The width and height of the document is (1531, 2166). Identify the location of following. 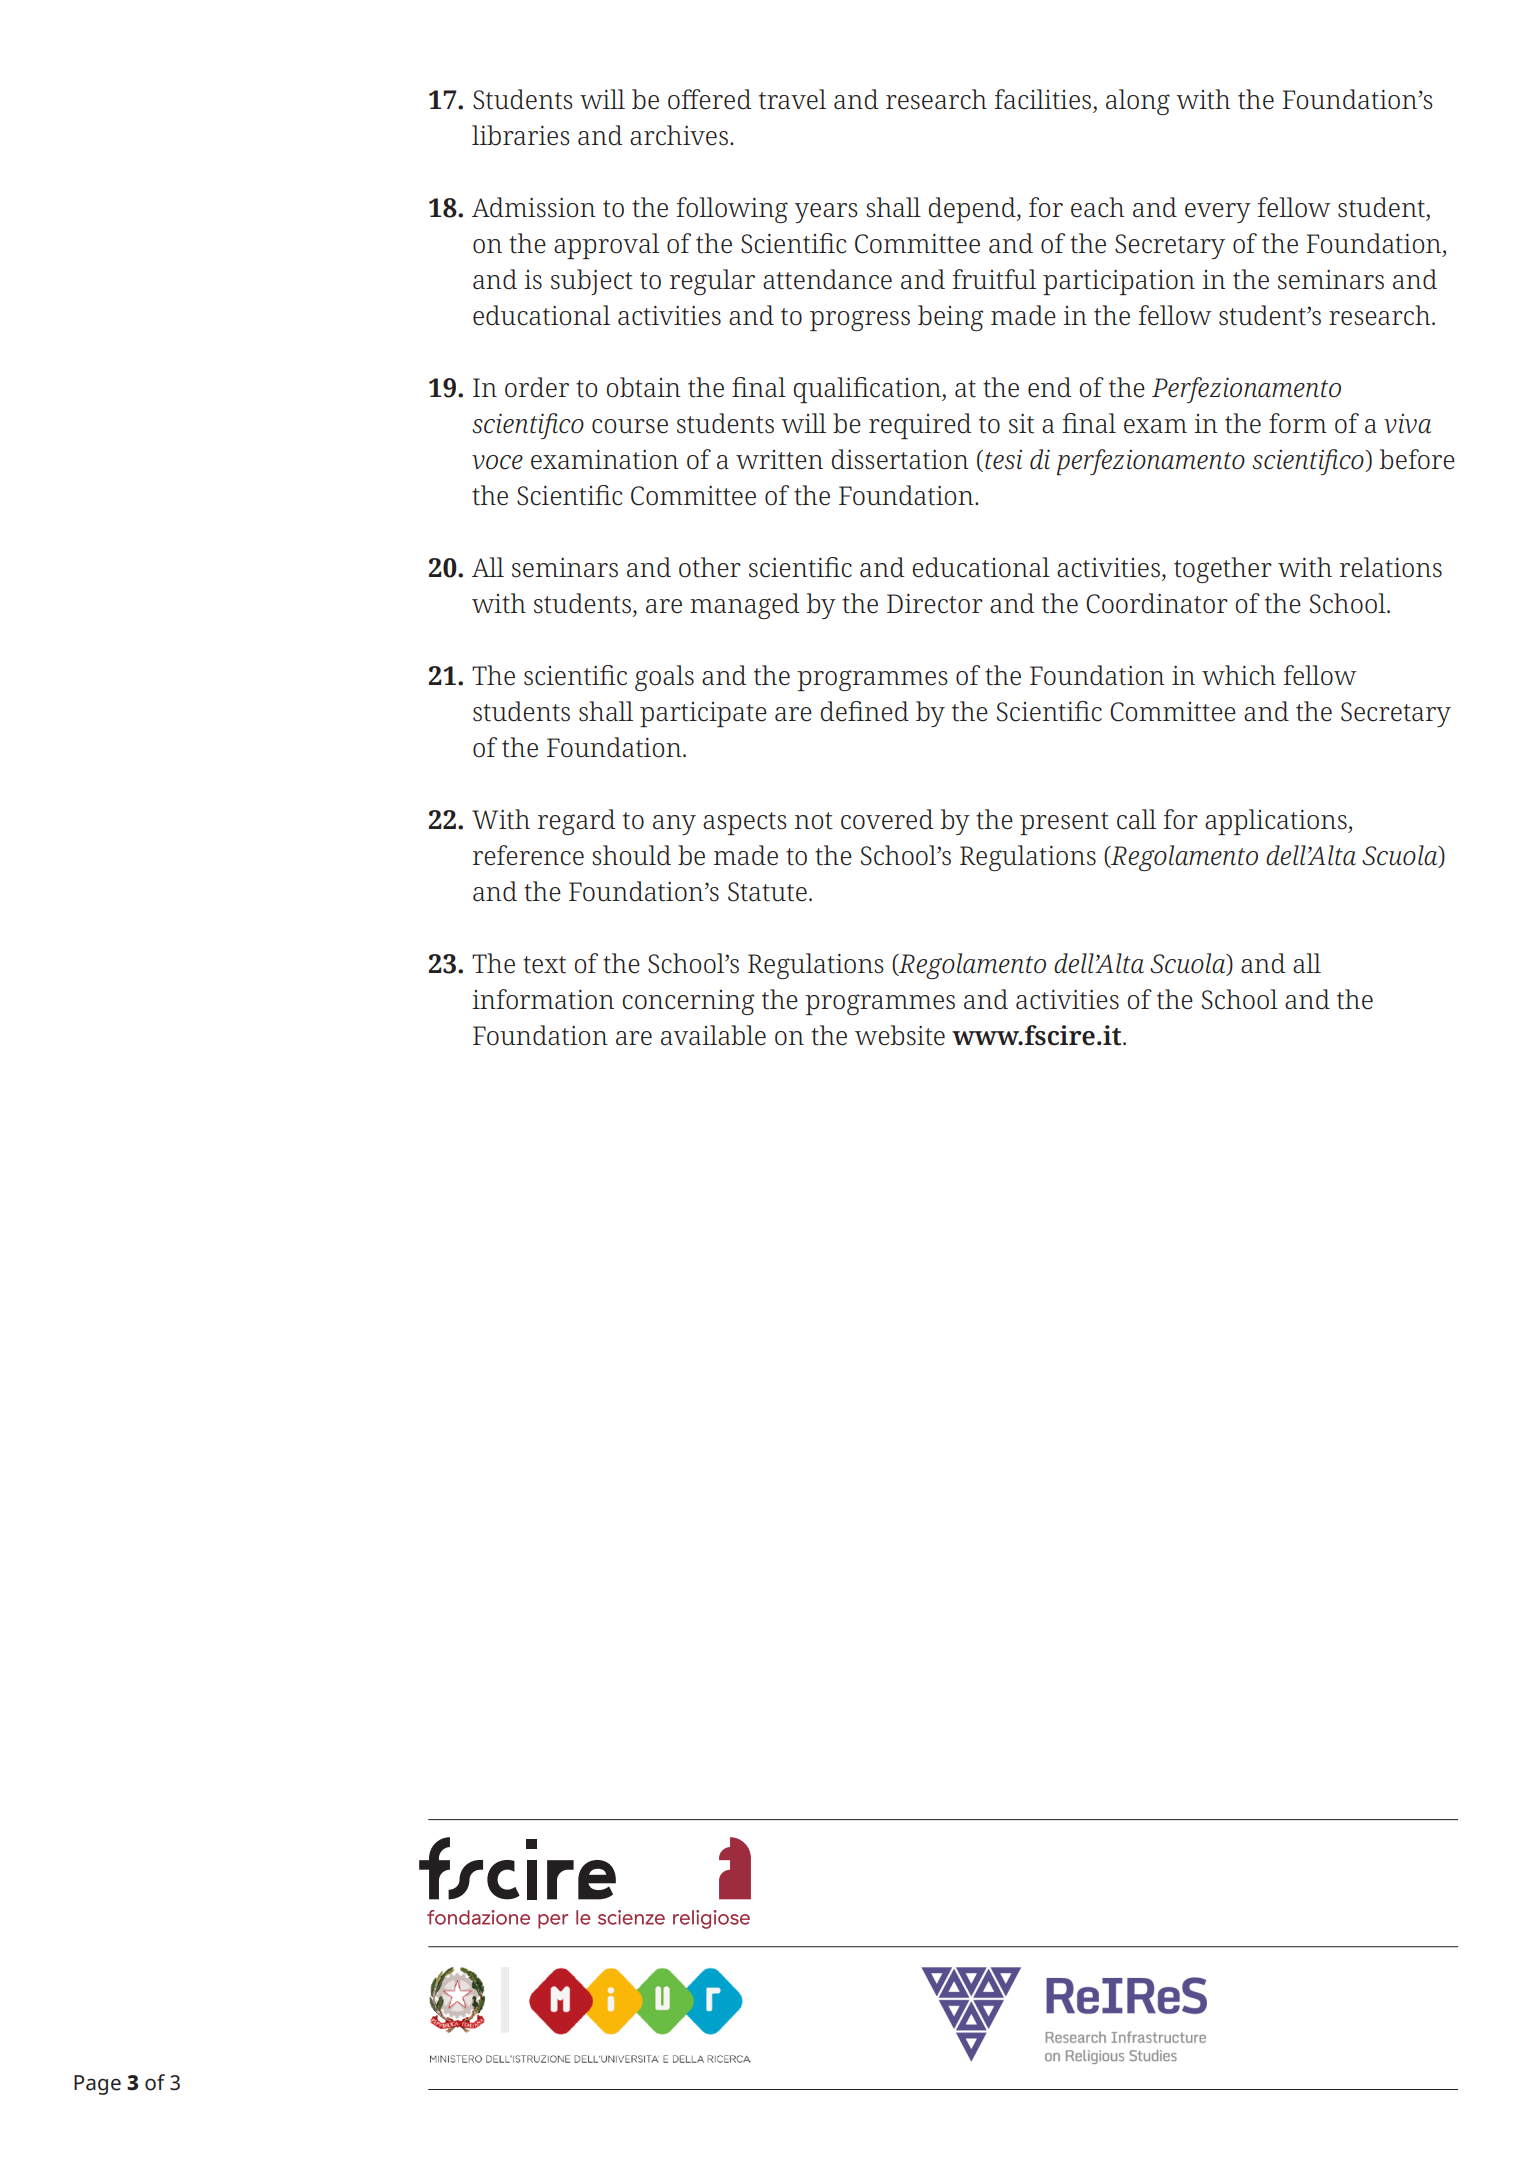
(732, 210).
